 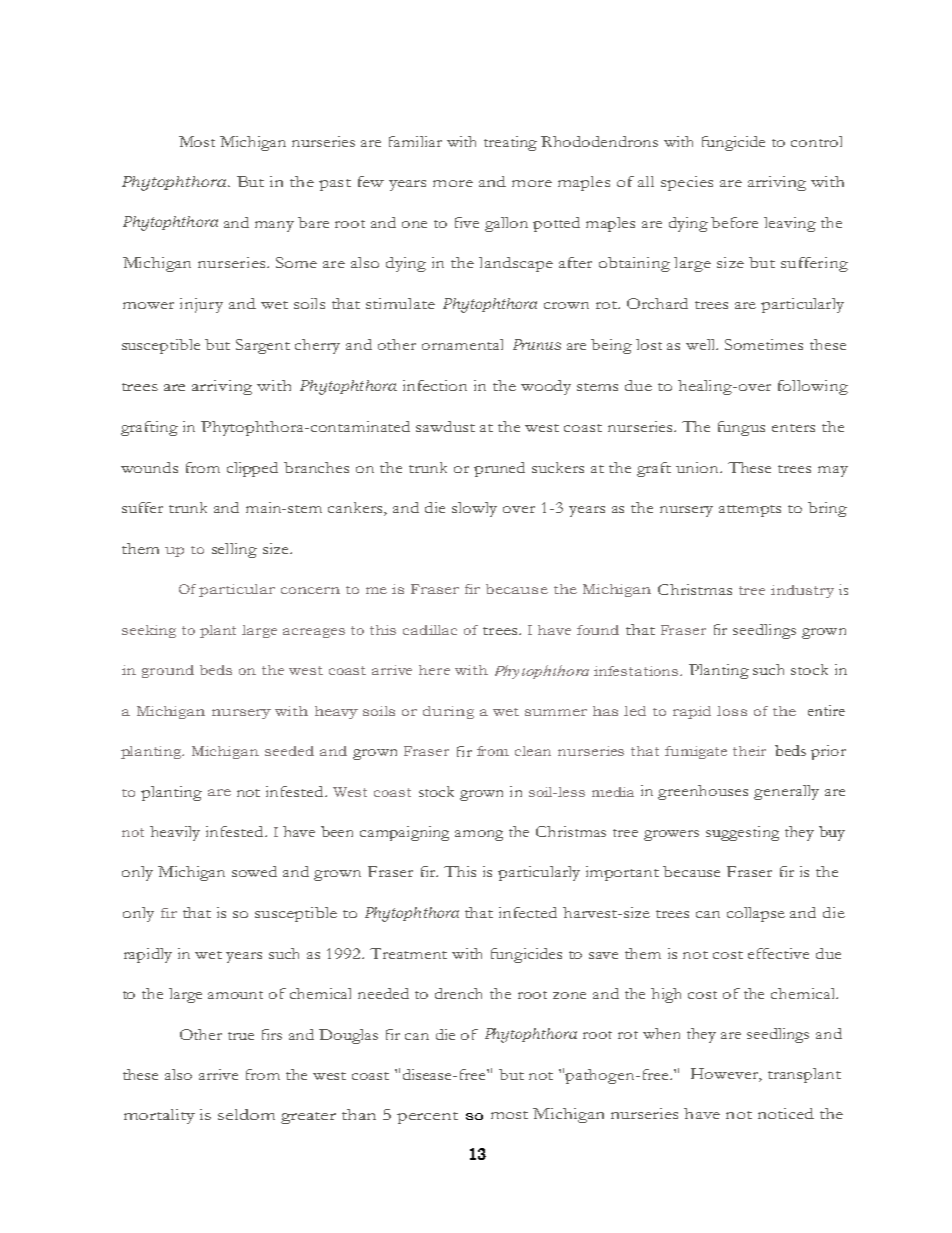 I want to click on treating, so click(x=510, y=143).
